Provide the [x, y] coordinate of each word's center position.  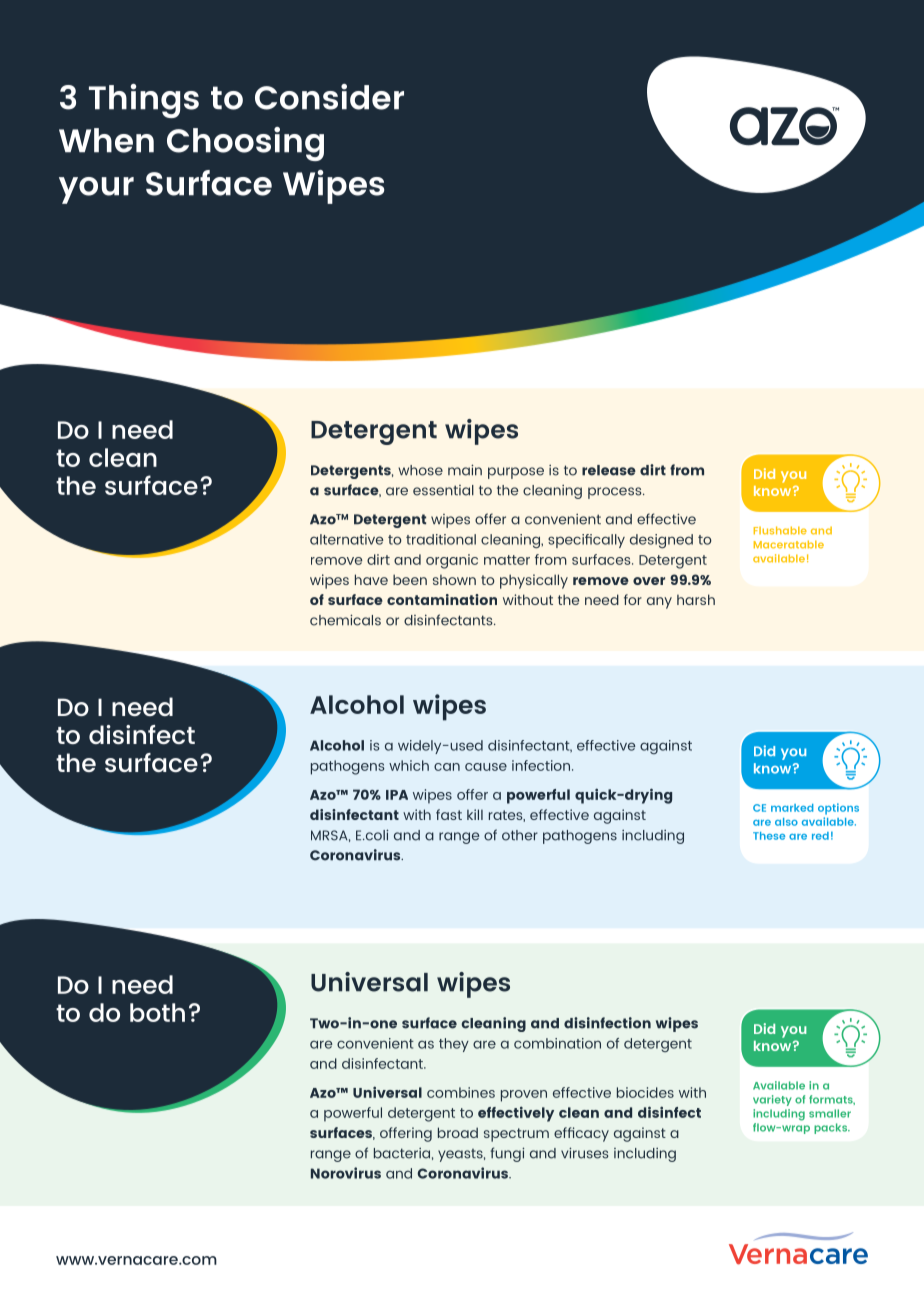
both [157, 1012]
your [96, 190]
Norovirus [346, 1173]
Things [144, 101]
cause [486, 767]
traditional [441, 539]
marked [792, 808]
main [465, 470]
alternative [346, 539]
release [609, 470]
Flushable [780, 530]
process [616, 493]
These [769, 836]
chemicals [345, 620]
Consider [329, 97]
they [454, 1045]
